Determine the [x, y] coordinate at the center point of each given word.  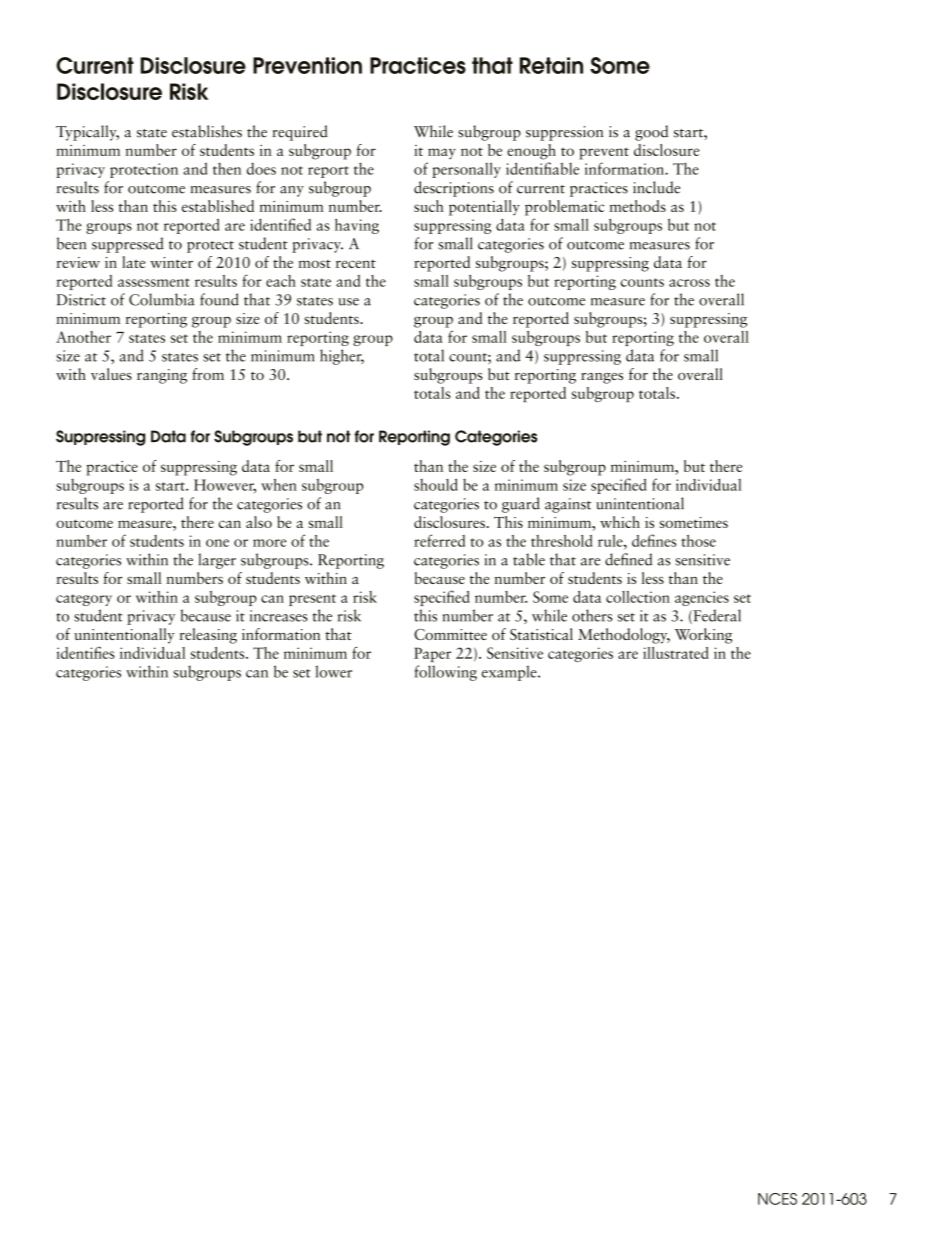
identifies [85, 652]
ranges [602, 378]
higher [342, 357]
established [218, 206]
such [429, 206]
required [300, 133]
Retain [551, 65]
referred [439, 540]
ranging [162, 376]
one [217, 543]
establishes [207, 131]
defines [654, 540]
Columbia [162, 299]
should [436, 484]
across [689, 283]
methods [637, 206]
